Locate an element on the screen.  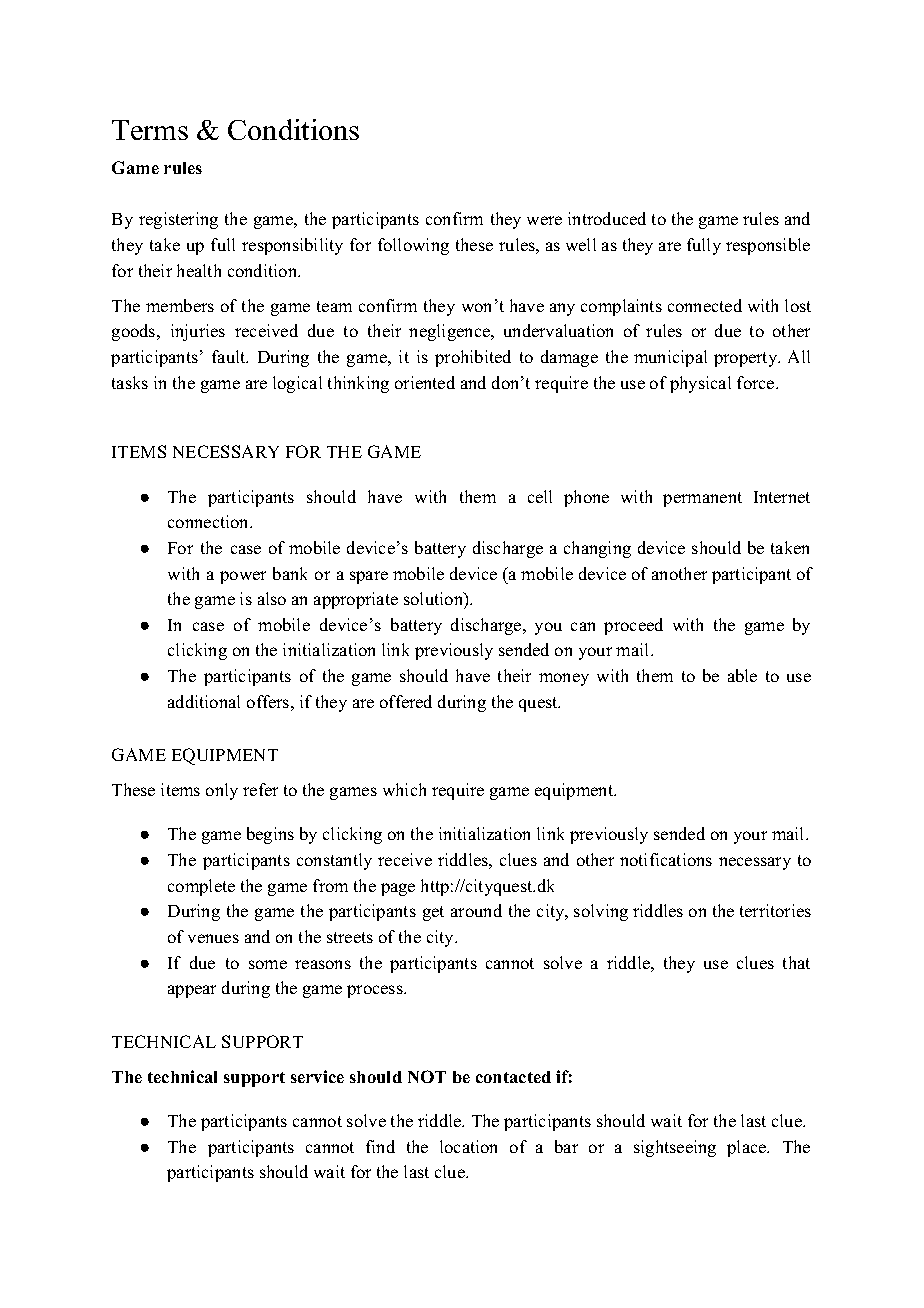
were is located at coordinates (544, 220).
